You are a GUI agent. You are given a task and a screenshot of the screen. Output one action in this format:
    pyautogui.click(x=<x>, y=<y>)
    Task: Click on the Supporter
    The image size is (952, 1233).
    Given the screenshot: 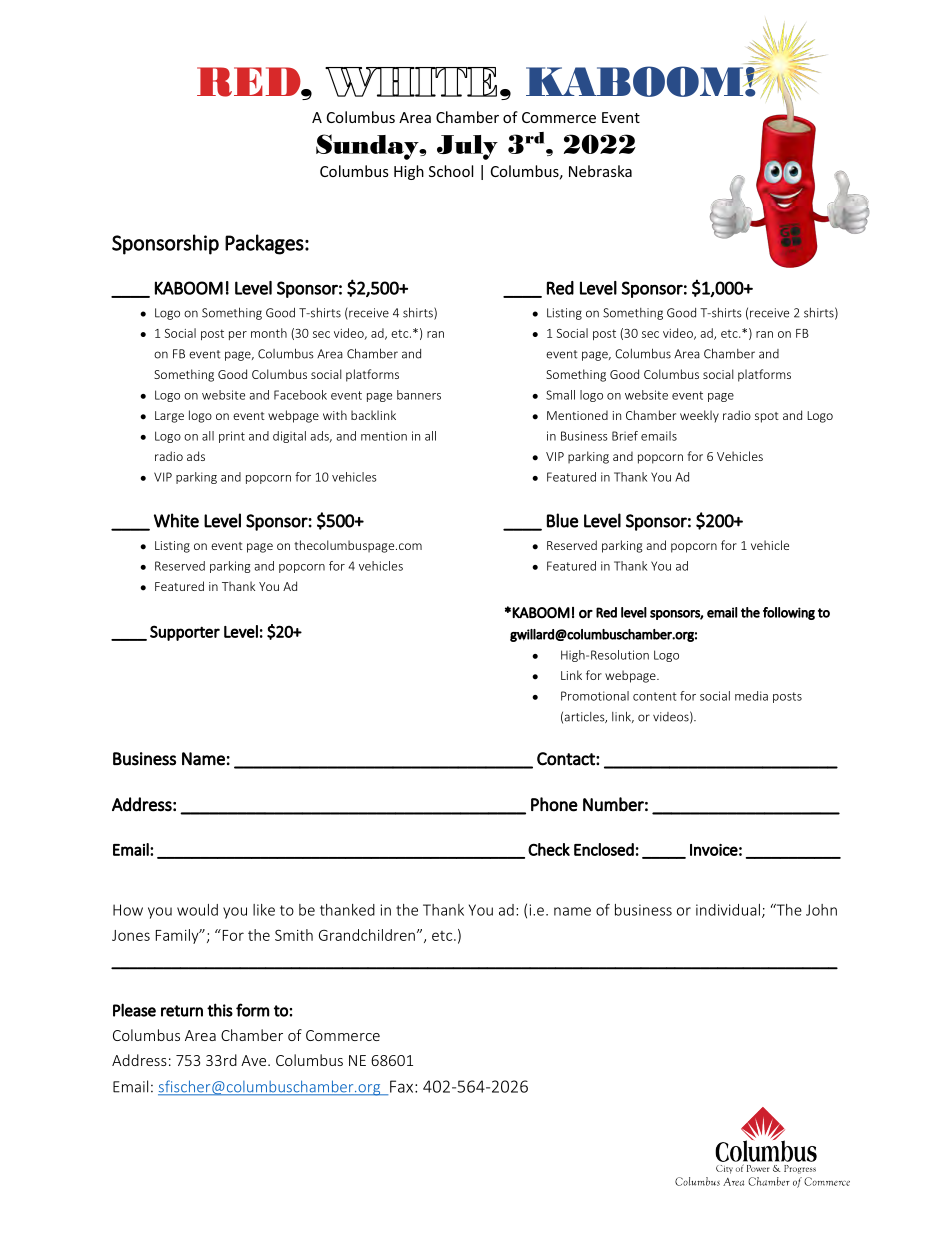 What is the action you would take?
    pyautogui.click(x=185, y=633)
